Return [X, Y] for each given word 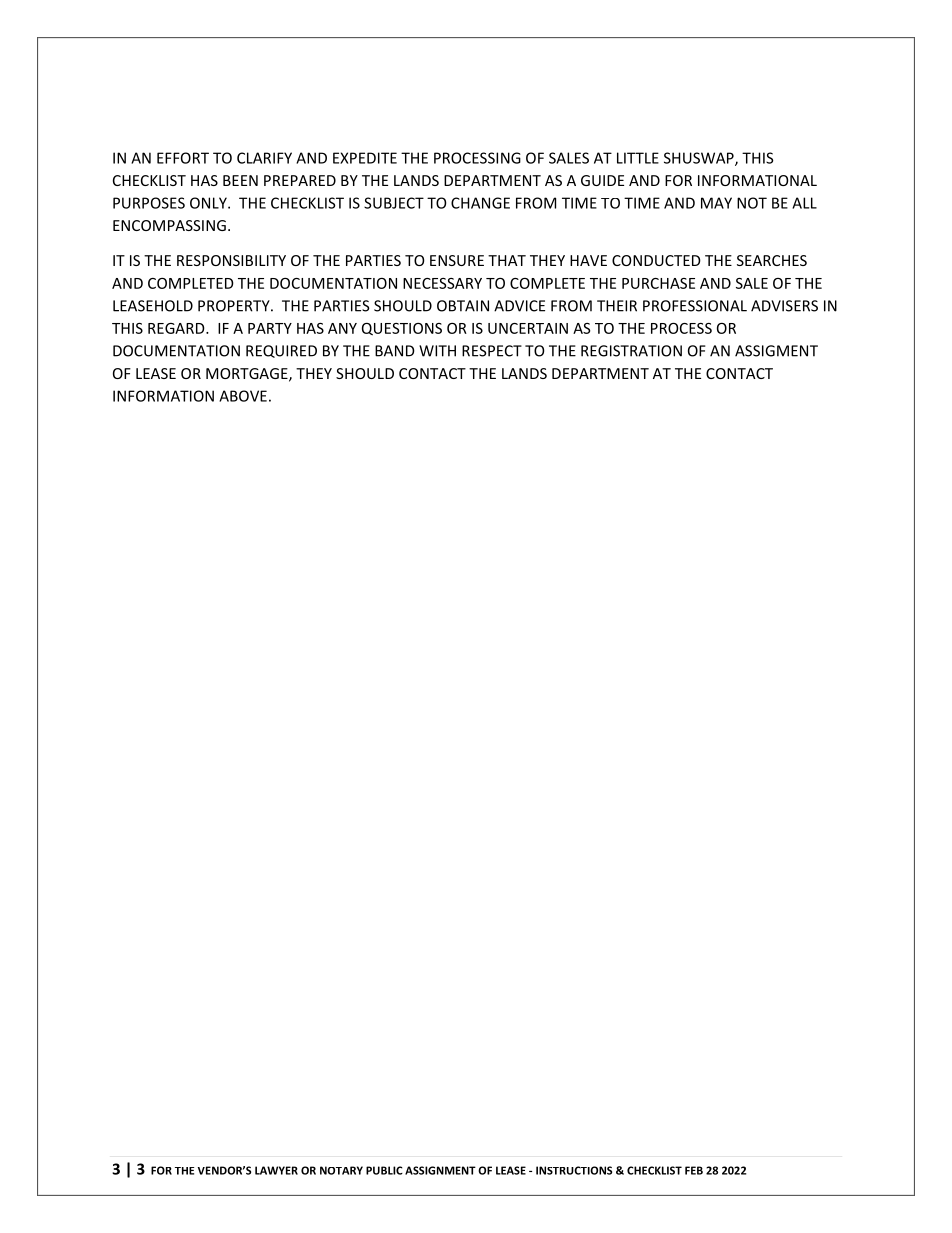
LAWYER [276, 1170]
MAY [716, 203]
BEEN [240, 180]
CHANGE [480, 203]
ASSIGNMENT [440, 1170]
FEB [694, 1170]
